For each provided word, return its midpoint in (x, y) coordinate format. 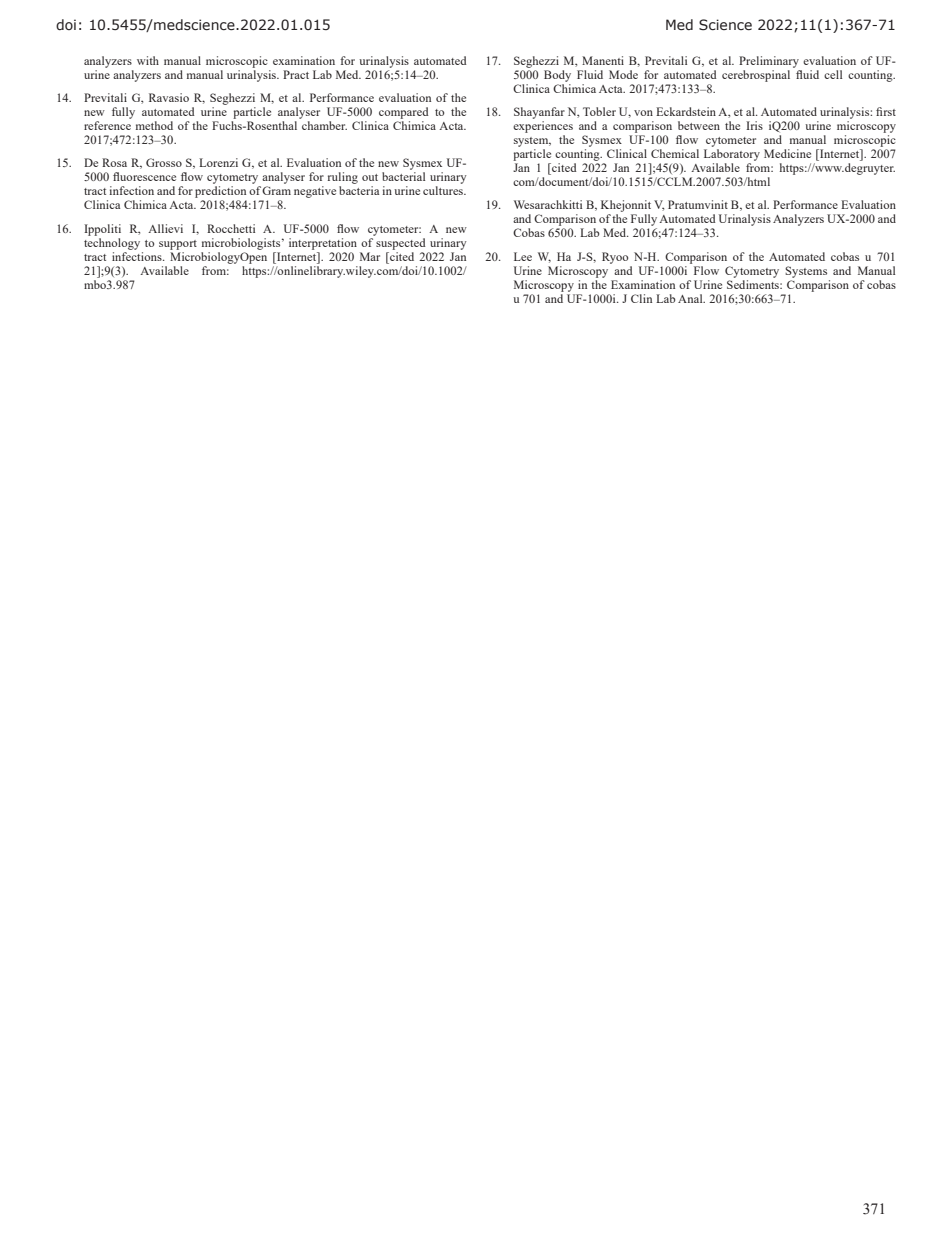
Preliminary (769, 62)
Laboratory (732, 155)
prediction (221, 193)
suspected (400, 244)
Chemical (675, 153)
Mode (623, 74)
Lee (523, 256)
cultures (444, 190)
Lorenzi (218, 162)
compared (403, 113)
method (154, 125)
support (178, 245)
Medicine (787, 153)
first (886, 111)
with (148, 60)
